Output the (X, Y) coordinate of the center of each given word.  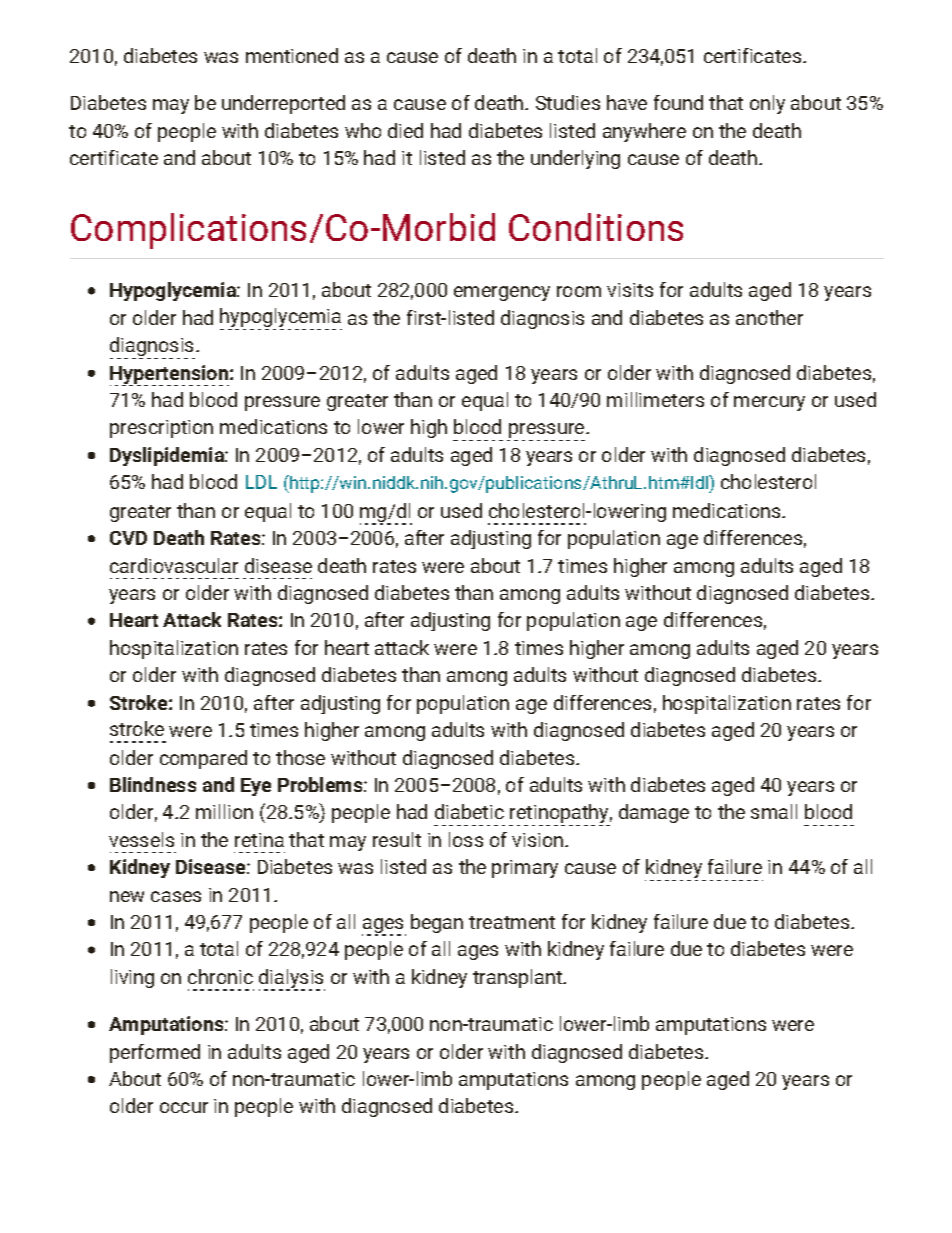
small (774, 811)
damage (654, 813)
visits (630, 290)
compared (203, 759)
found (678, 102)
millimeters (655, 399)
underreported (283, 104)
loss (466, 839)
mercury (769, 403)
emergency (502, 293)
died (405, 130)
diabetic (469, 811)
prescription (161, 429)
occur (184, 1107)
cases (176, 896)
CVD (128, 538)
